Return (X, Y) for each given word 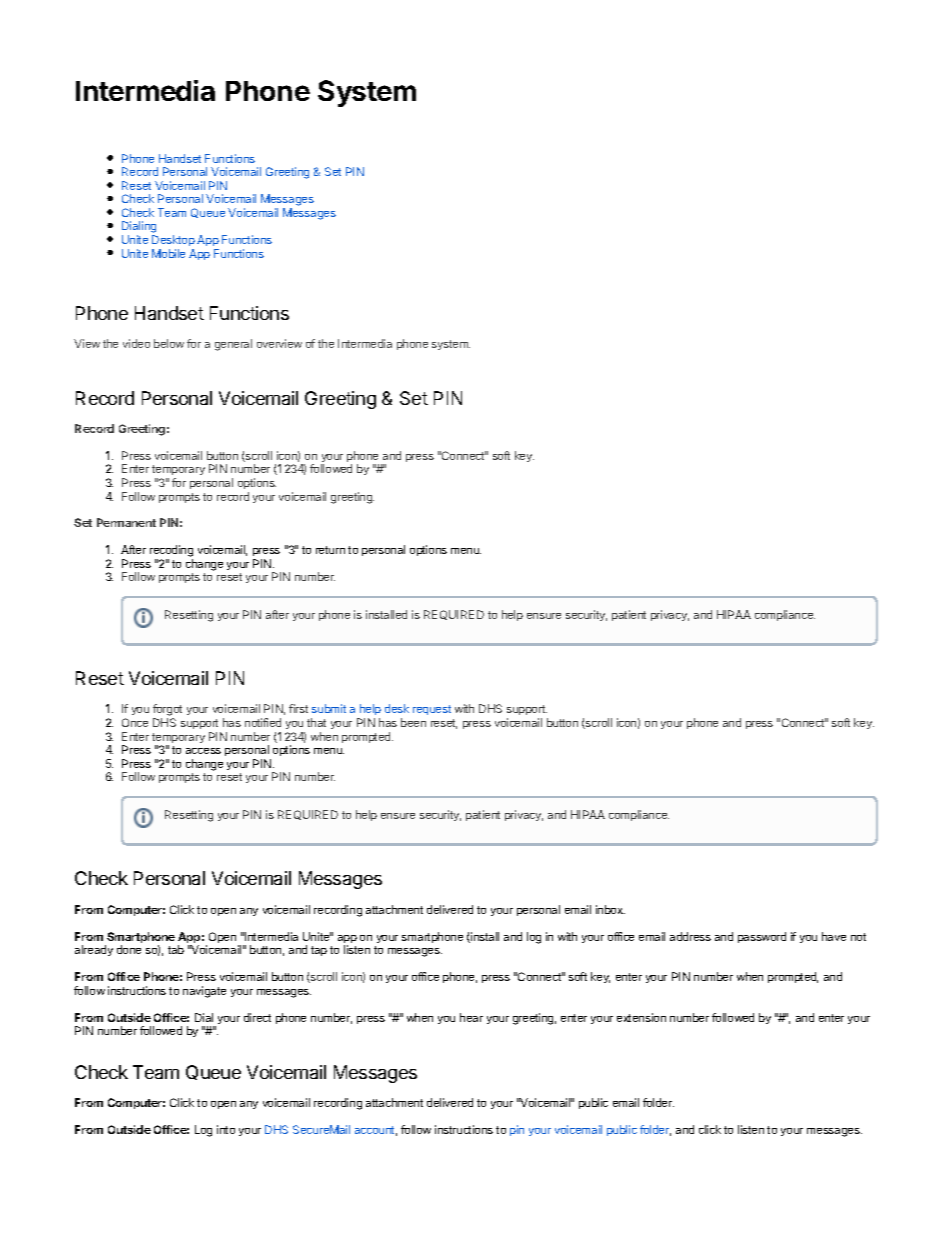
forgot (167, 711)
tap (319, 951)
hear (471, 1017)
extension (641, 1017)
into (226, 1129)
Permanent (126, 522)
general (233, 345)
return (330, 550)
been (413, 722)
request (432, 710)
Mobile (168, 253)
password (762, 937)
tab (176, 949)
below (169, 343)
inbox (610, 909)
